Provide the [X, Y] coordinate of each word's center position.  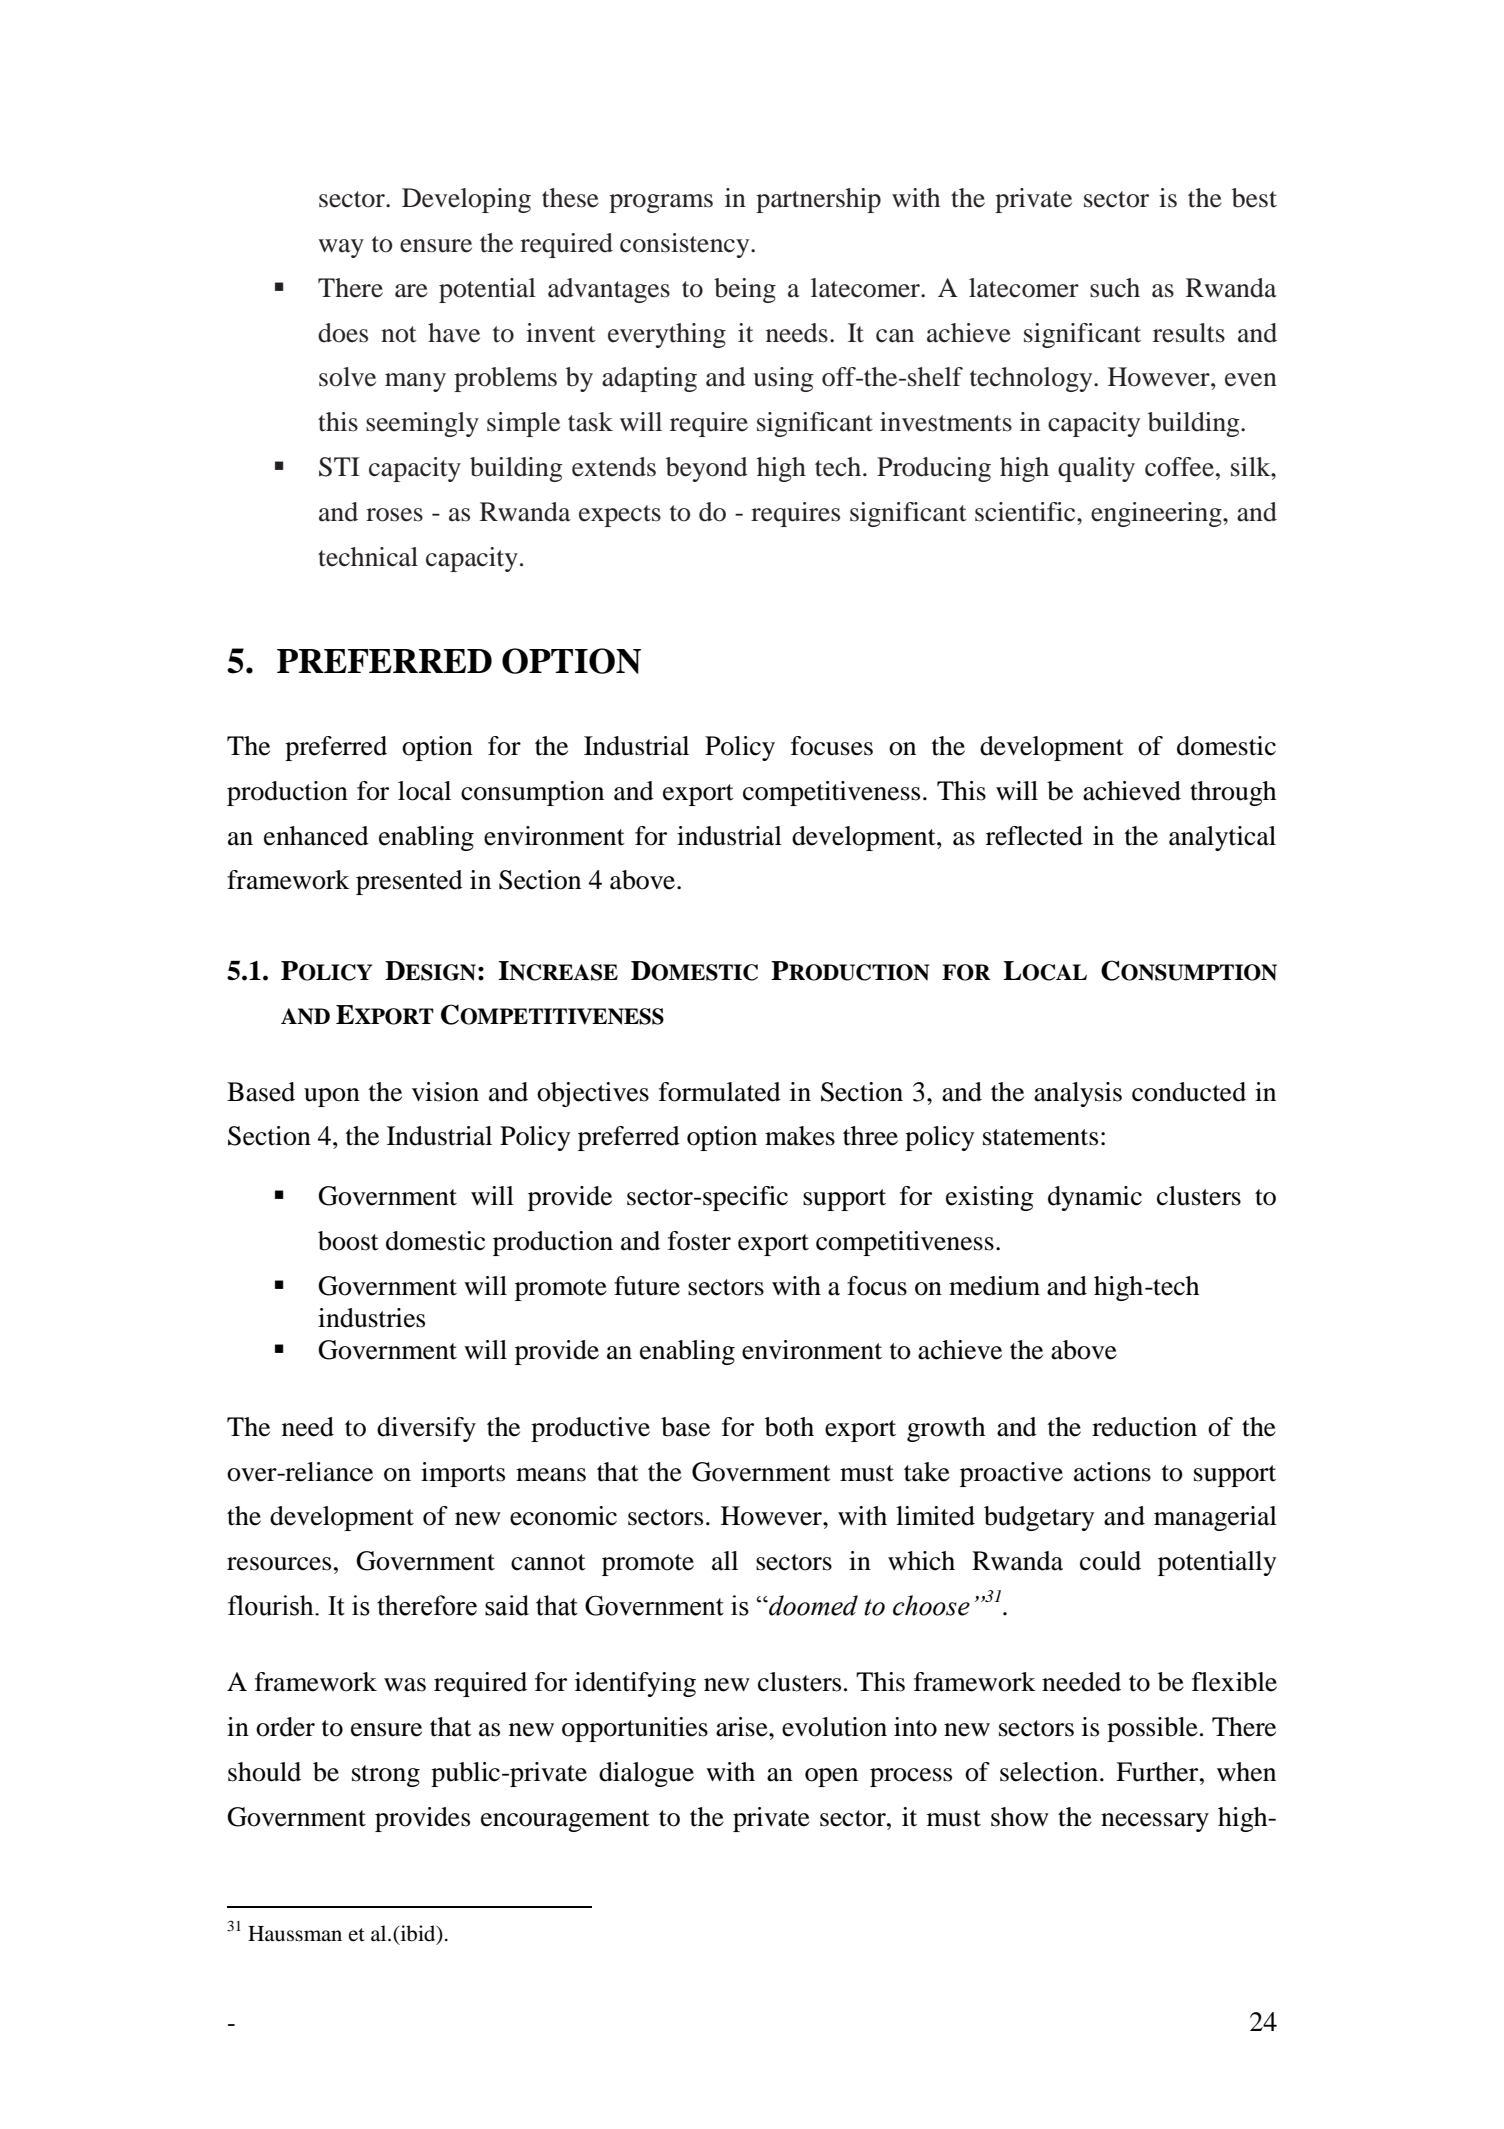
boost [348, 1241]
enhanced [316, 836]
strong [386, 1776]
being [745, 290]
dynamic [1095, 1198]
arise [743, 1727]
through [1233, 793]
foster [699, 1241]
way [341, 248]
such [1115, 288]
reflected [1034, 836]
